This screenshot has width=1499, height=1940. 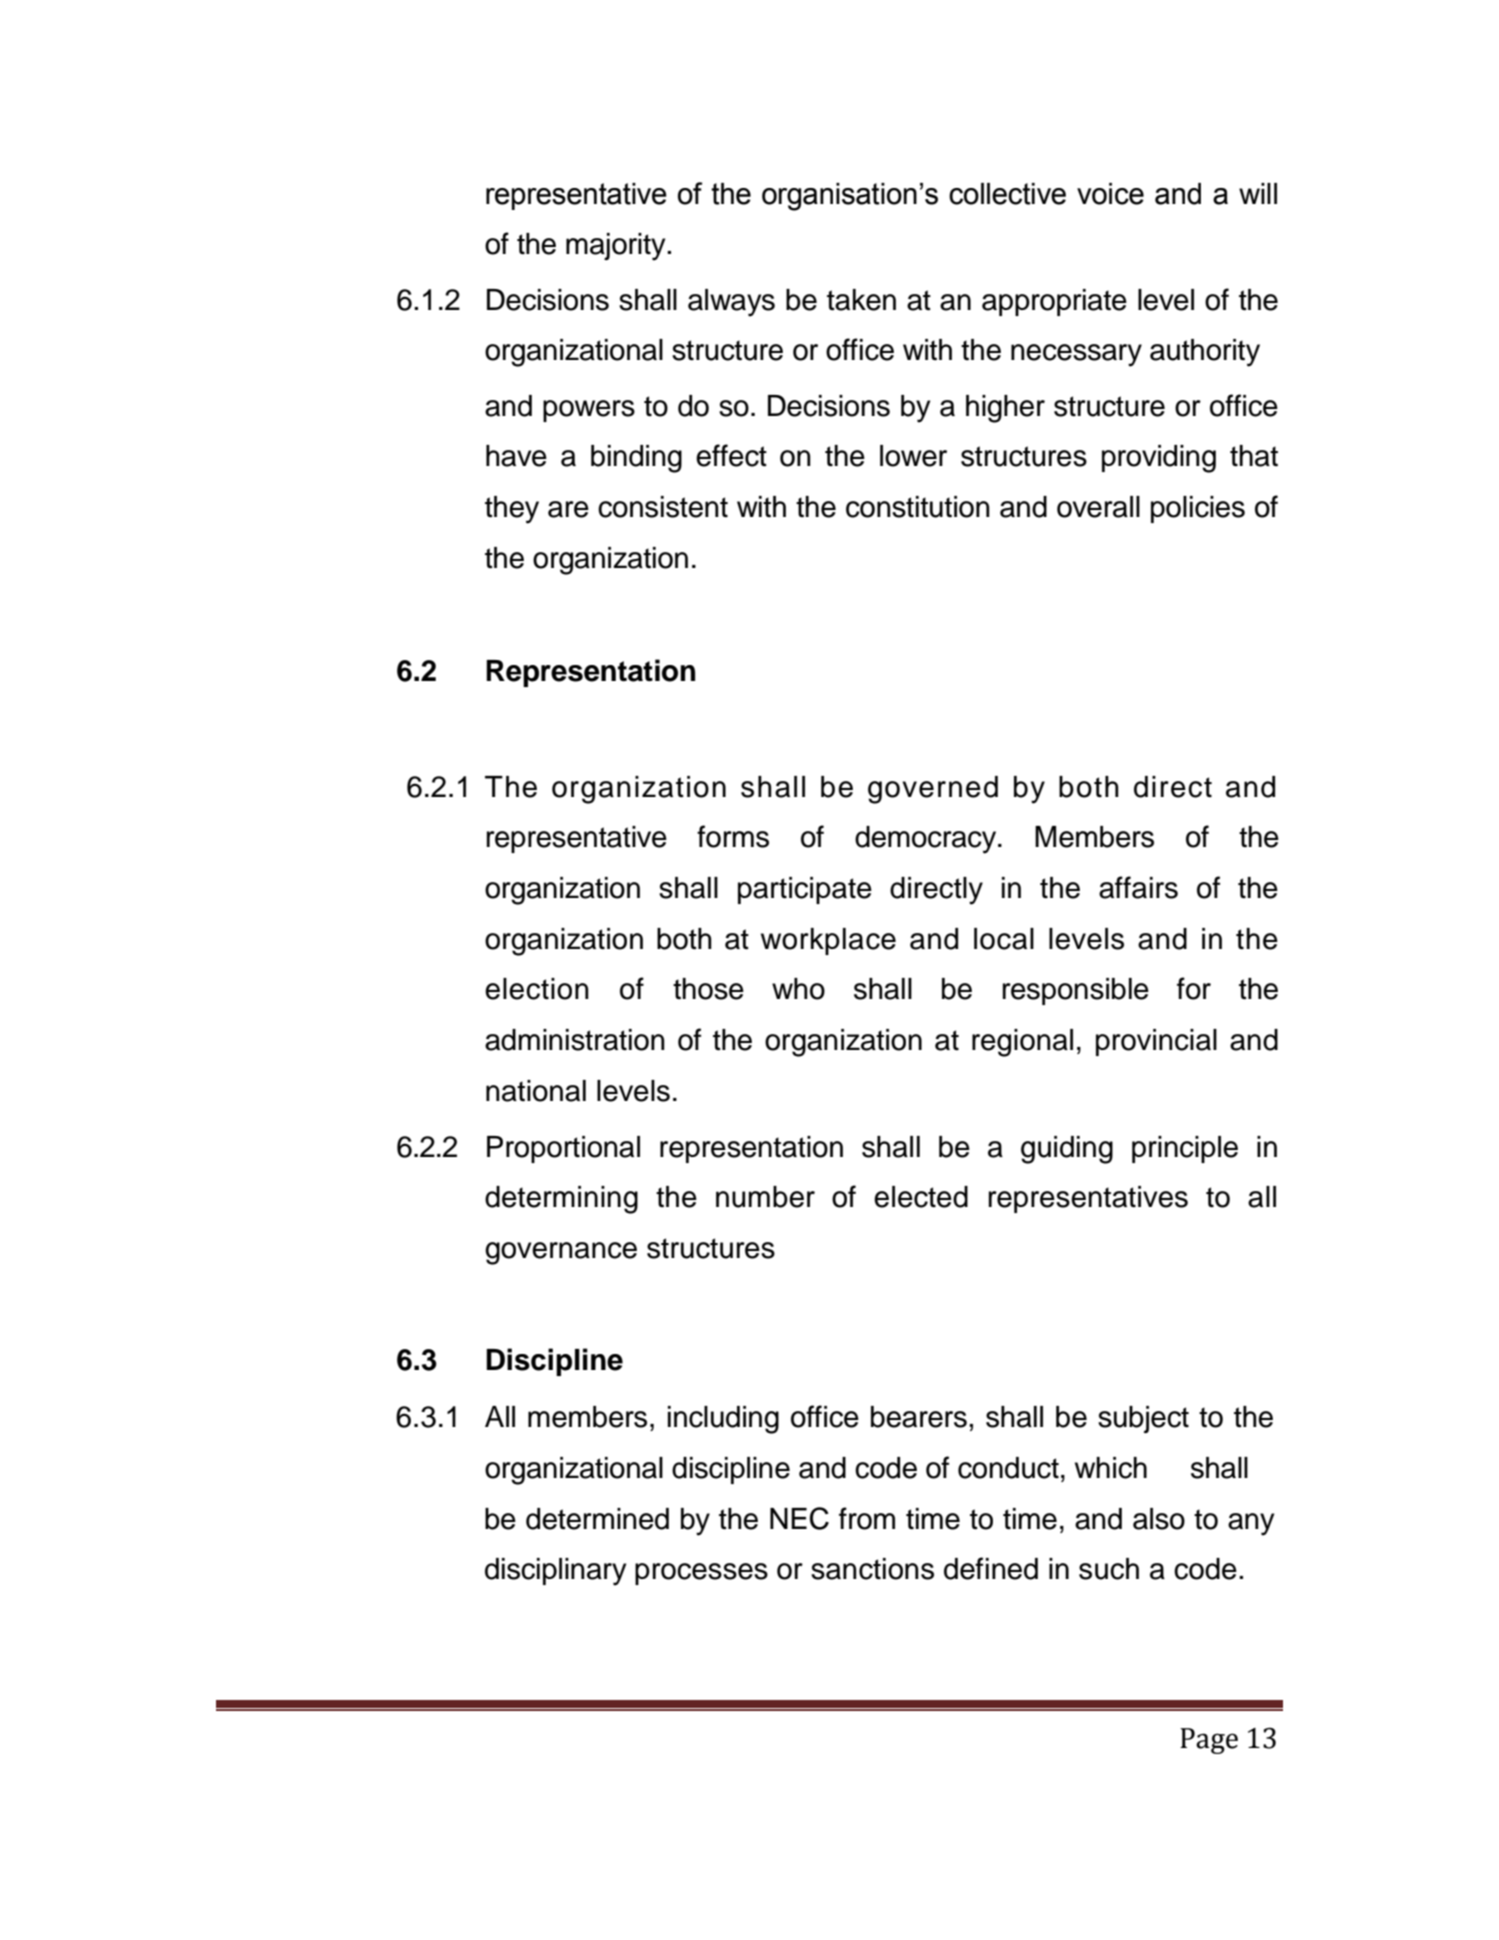 I want to click on consistent, so click(x=663, y=507).
